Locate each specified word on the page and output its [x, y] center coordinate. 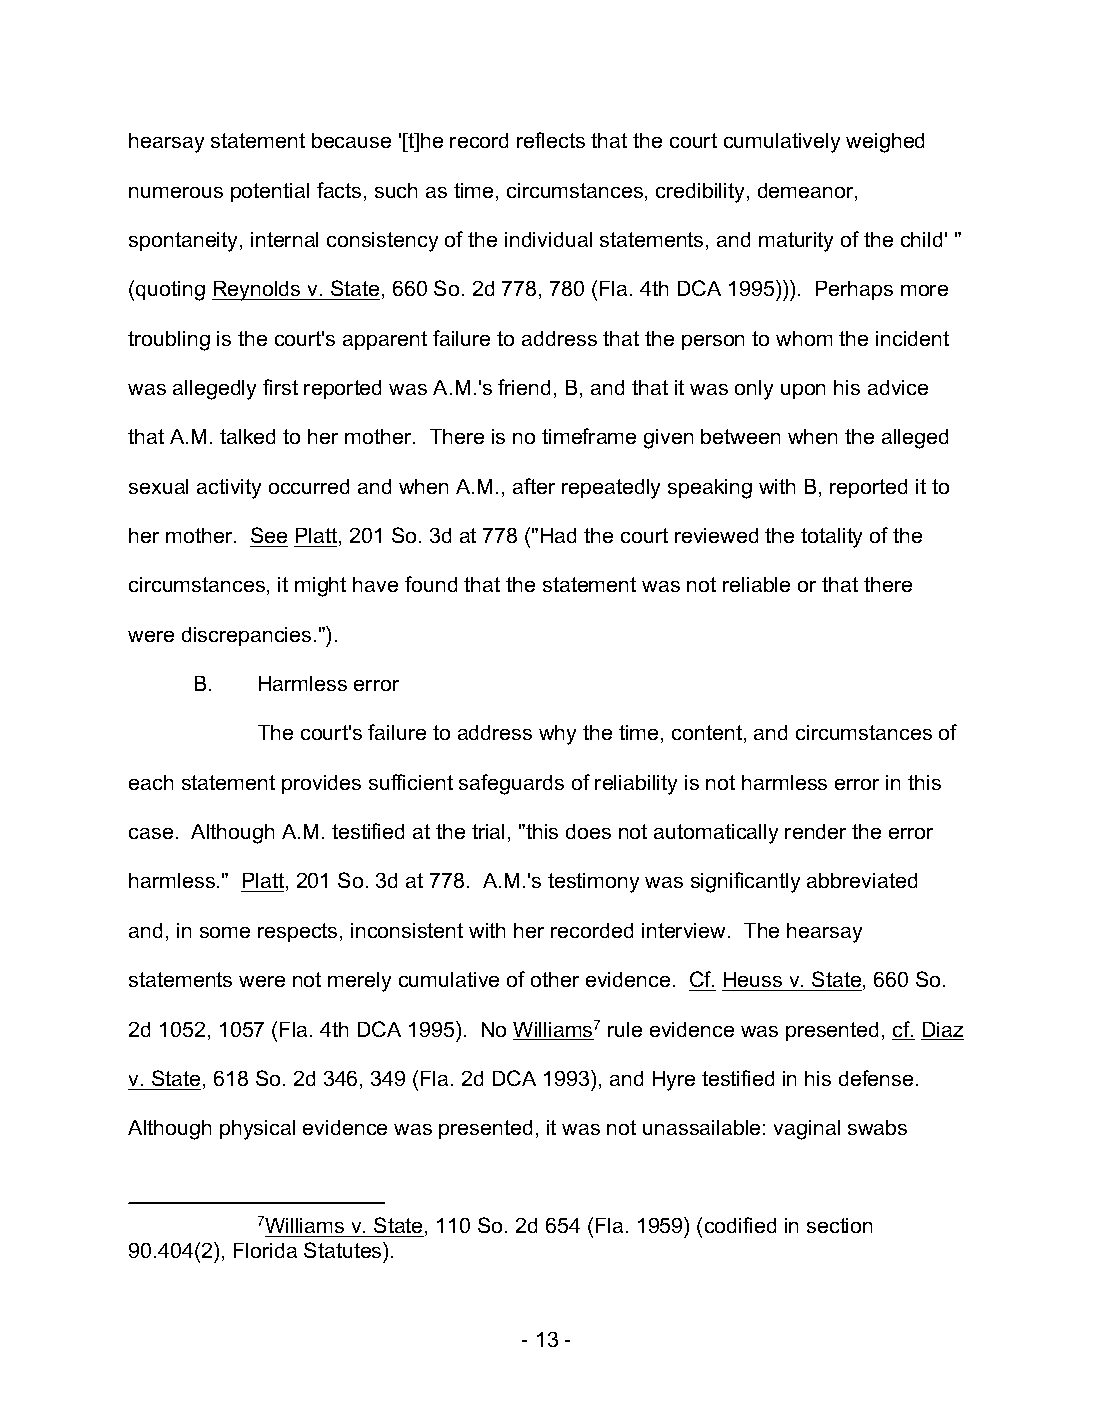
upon [803, 391]
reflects [551, 140]
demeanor [807, 192]
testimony [593, 883]
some [225, 932]
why [557, 735]
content [707, 732]
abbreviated [862, 880]
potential [270, 192]
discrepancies [246, 636]
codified [740, 1225]
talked [247, 436]
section [839, 1225]
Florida [265, 1250]
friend [524, 387]
